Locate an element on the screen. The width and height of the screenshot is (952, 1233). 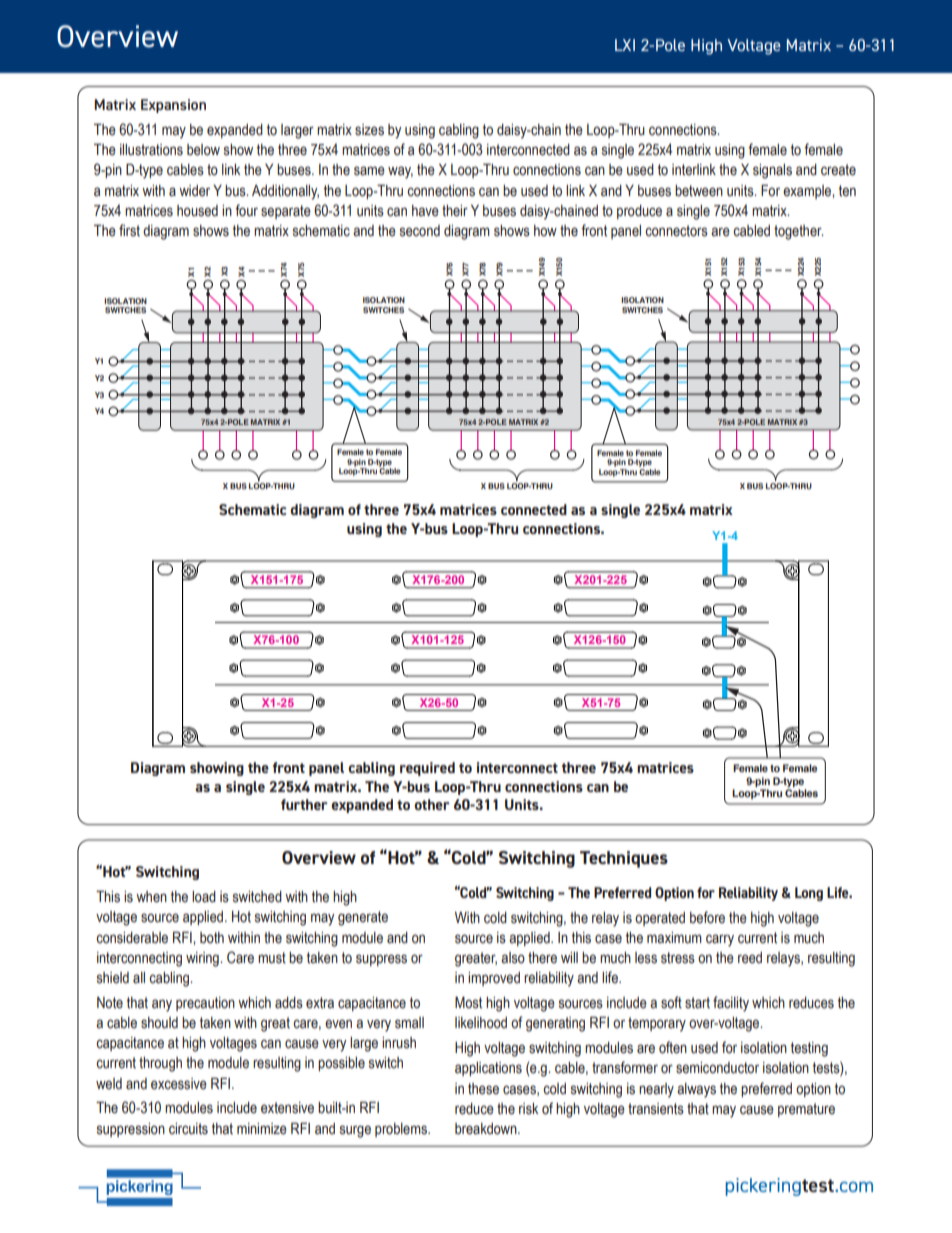
excessive is located at coordinates (179, 1084).
